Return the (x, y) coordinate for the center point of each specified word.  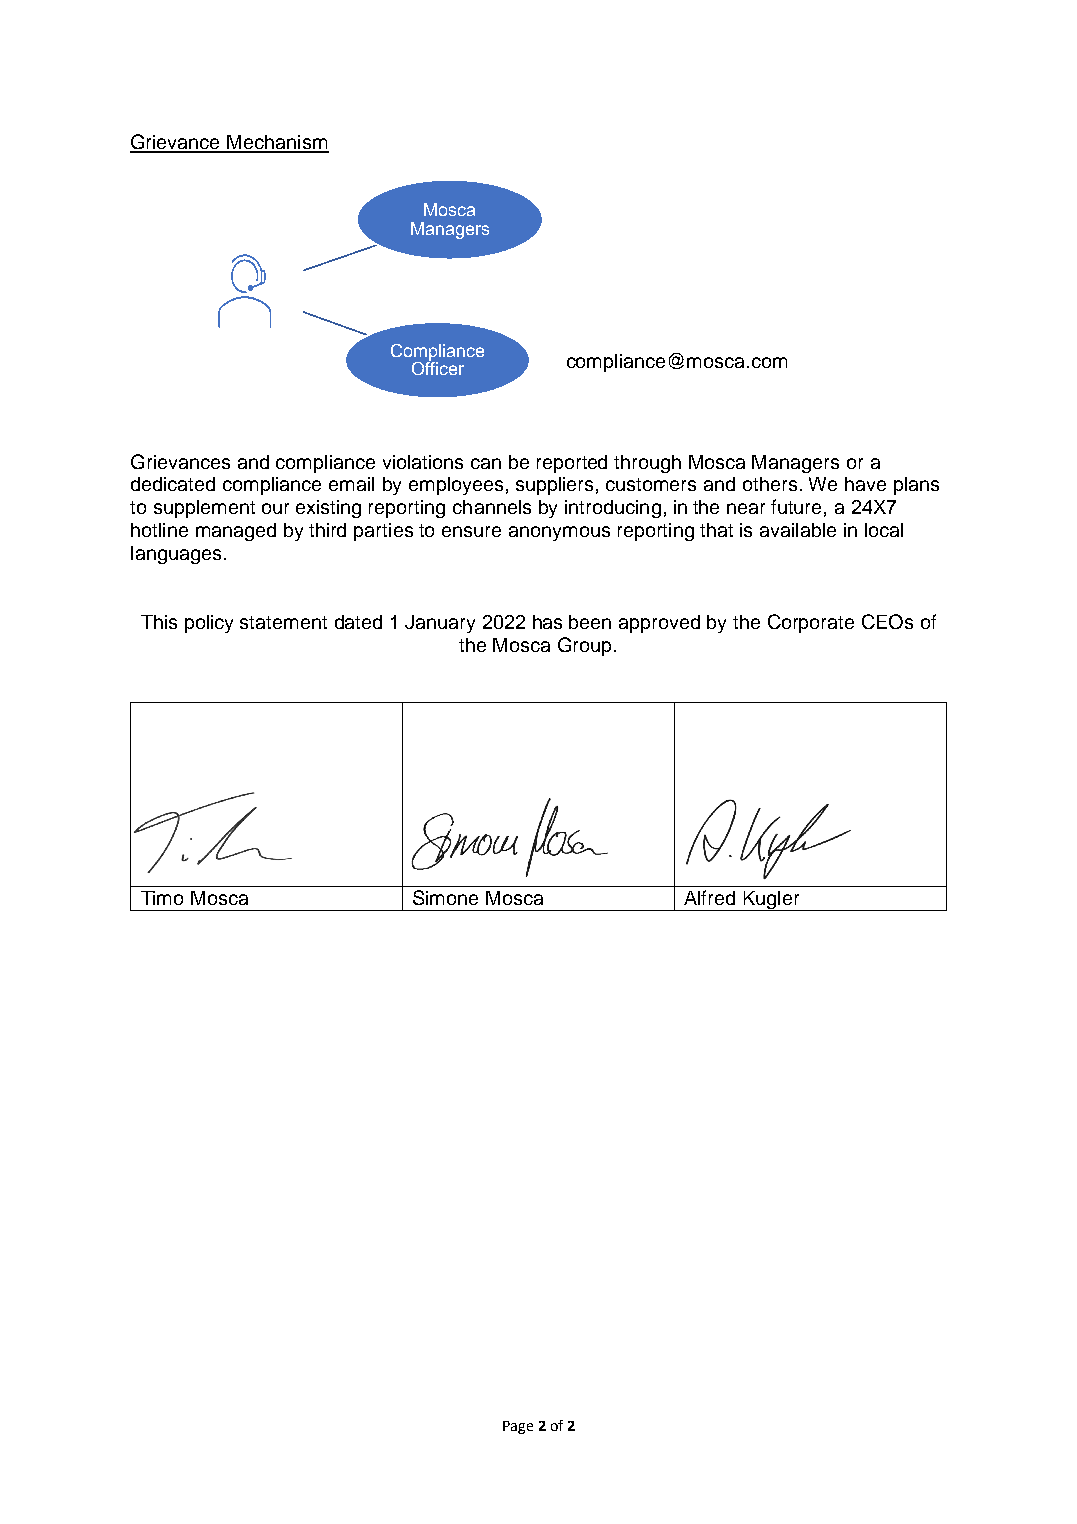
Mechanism (277, 143)
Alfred (709, 897)
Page (518, 1427)
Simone (445, 897)
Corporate (811, 623)
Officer (438, 367)
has (547, 622)
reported (572, 464)
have (865, 484)
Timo (162, 898)
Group (584, 646)
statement (283, 622)
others (770, 484)
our (275, 508)
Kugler (771, 901)
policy (209, 624)
